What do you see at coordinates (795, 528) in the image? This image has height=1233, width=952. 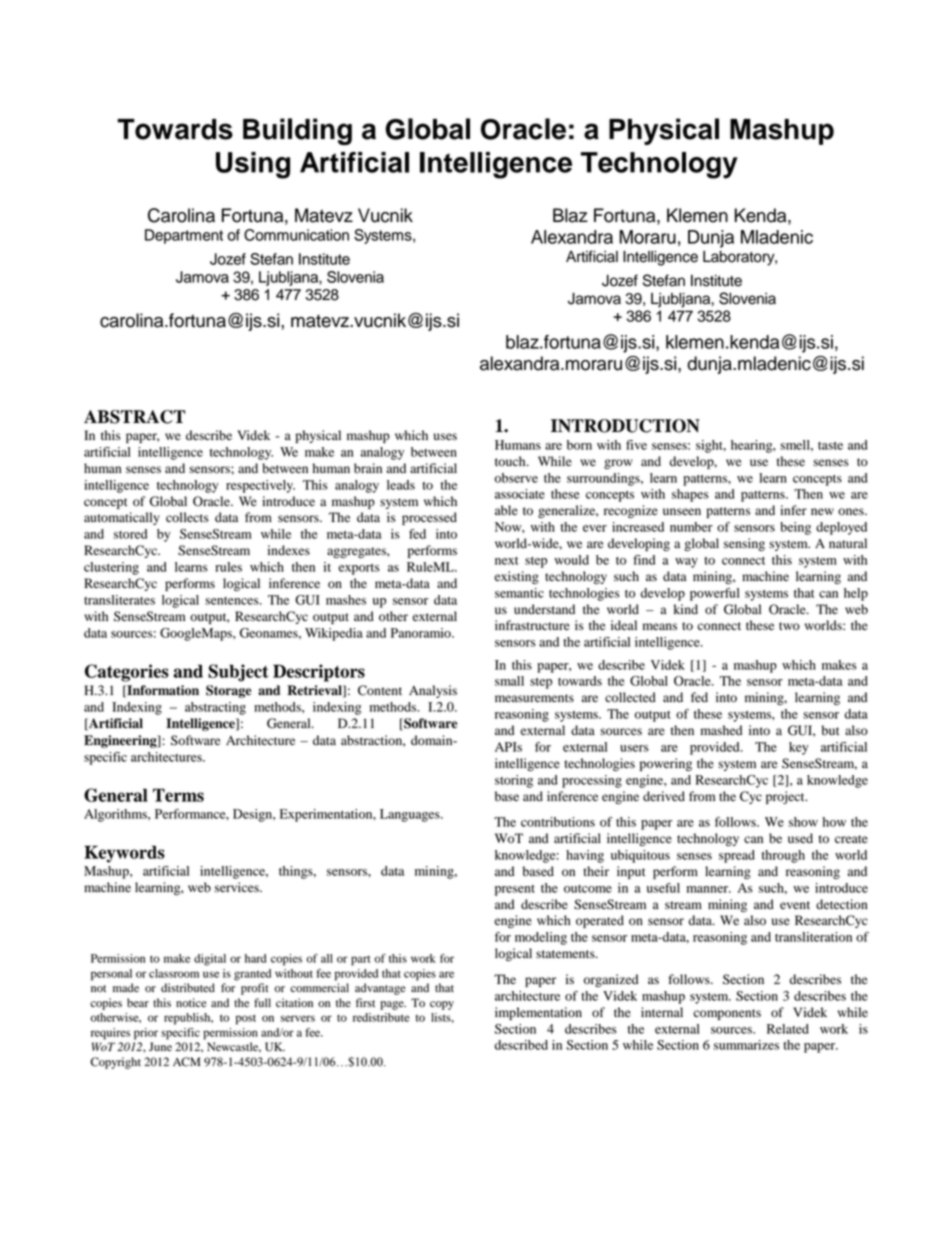 I see `being` at bounding box center [795, 528].
